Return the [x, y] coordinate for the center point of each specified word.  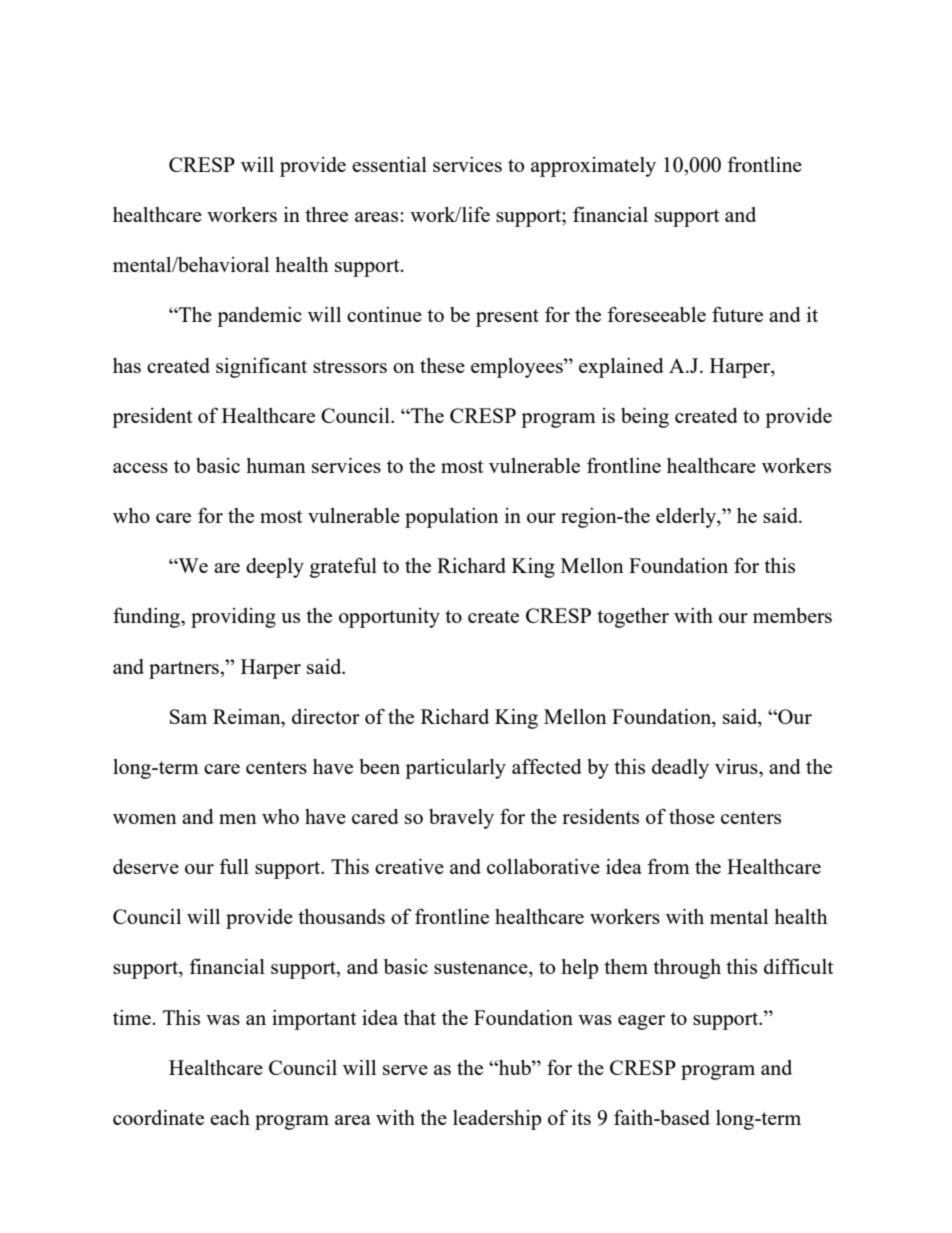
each [230, 1117]
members [792, 615]
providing [233, 618]
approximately [593, 167]
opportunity [389, 618]
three [326, 214]
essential [389, 164]
